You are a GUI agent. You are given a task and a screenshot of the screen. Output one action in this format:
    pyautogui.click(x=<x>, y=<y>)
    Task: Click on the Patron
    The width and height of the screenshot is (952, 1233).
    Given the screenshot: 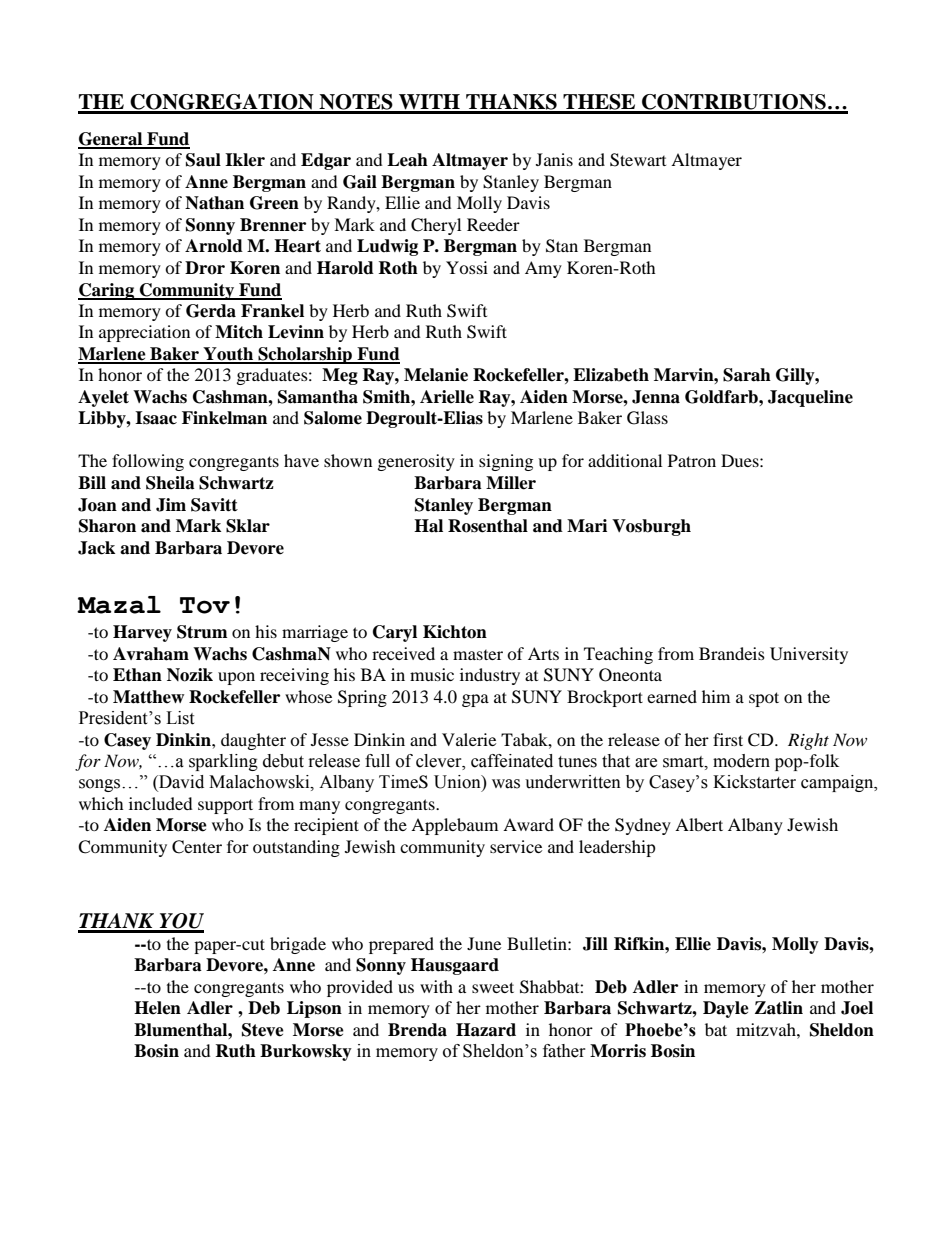 What is the action you would take?
    pyautogui.click(x=692, y=460)
